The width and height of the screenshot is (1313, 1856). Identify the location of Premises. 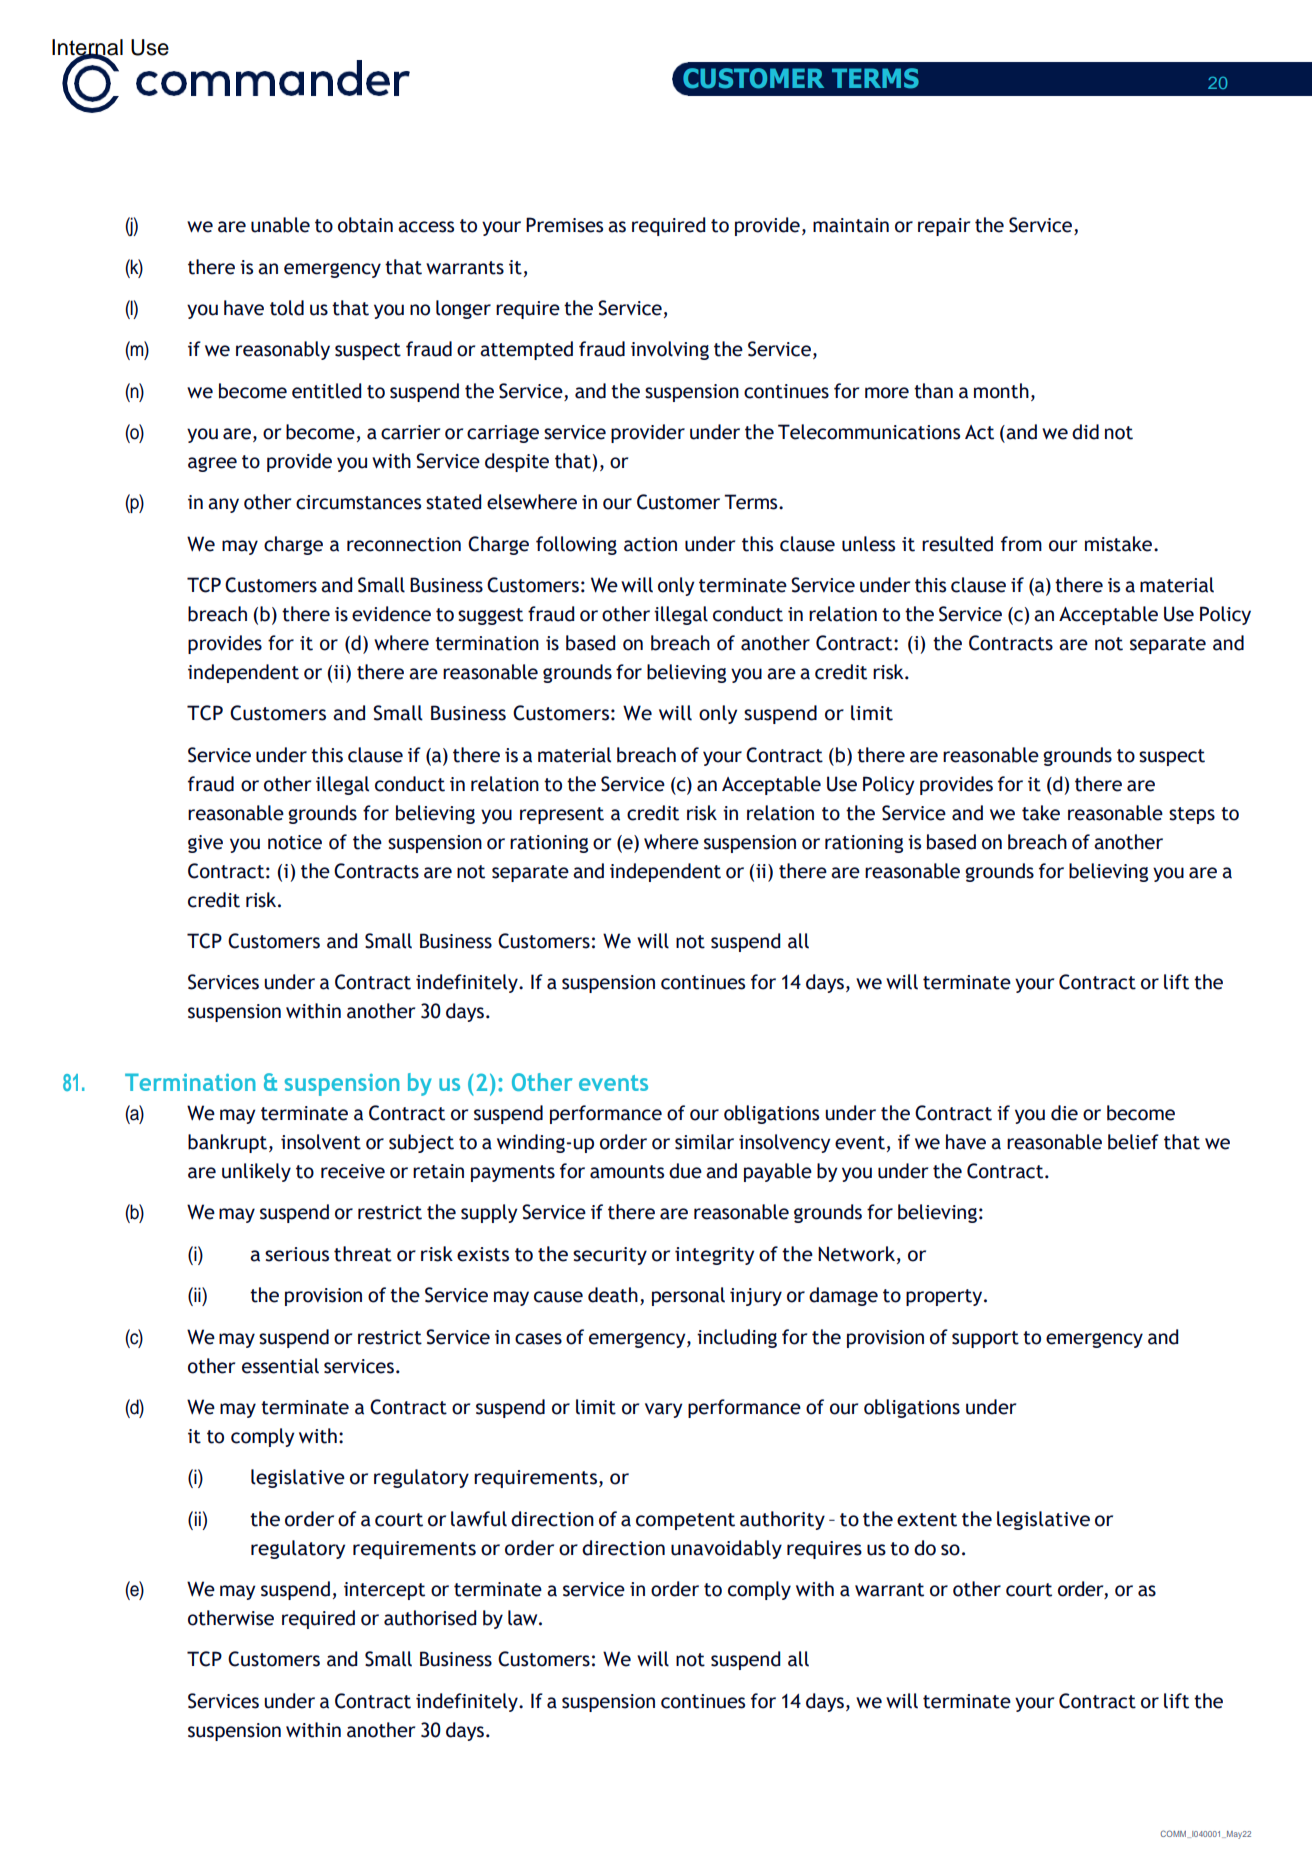
(564, 225).
